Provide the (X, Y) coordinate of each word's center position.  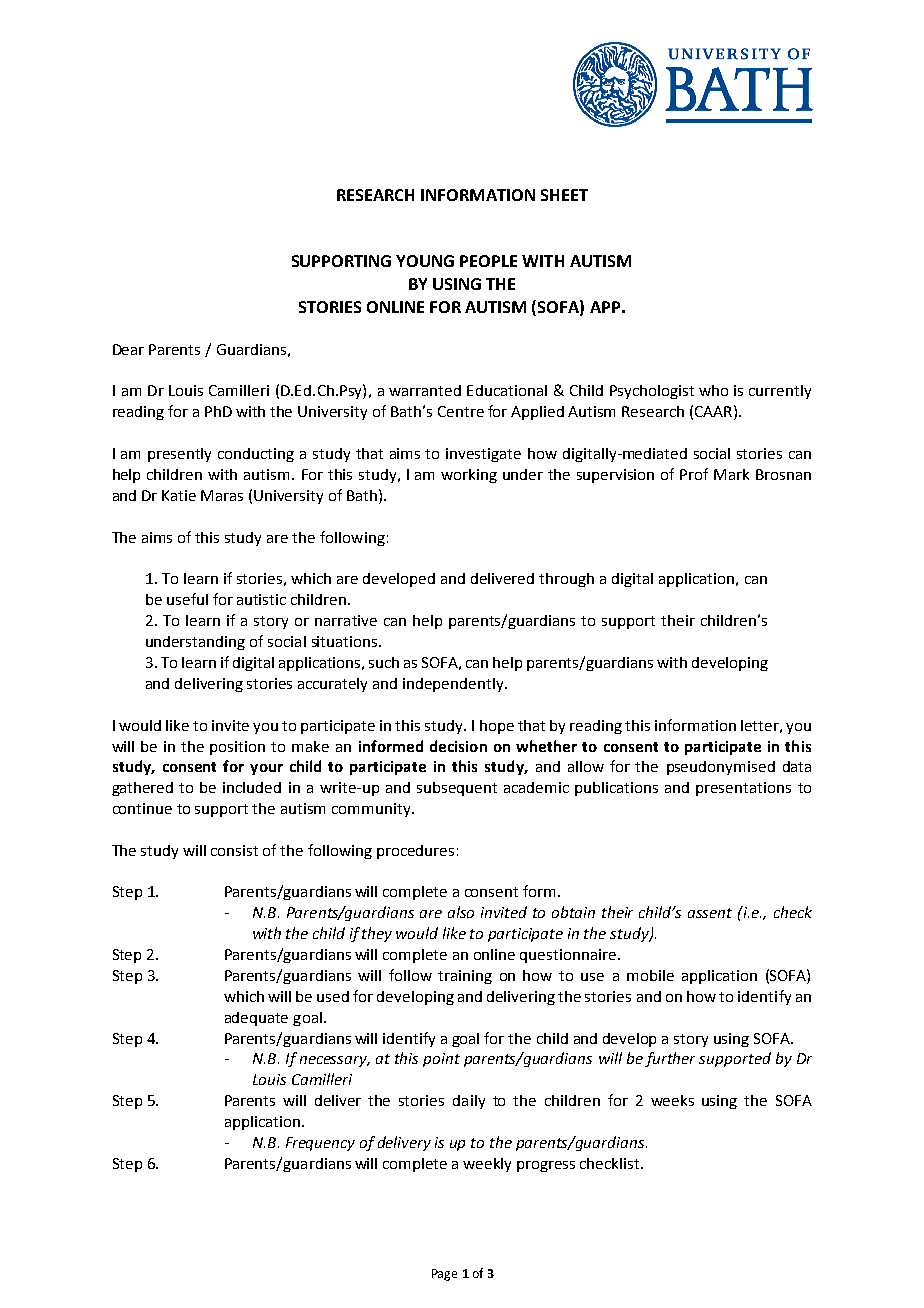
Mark (731, 474)
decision (458, 746)
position (237, 748)
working (469, 476)
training (465, 977)
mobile (650, 975)
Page (444, 1275)
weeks (672, 1100)
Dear (128, 349)
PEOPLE (488, 261)
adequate (256, 1019)
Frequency (320, 1144)
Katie (179, 495)
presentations (743, 789)
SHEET (564, 195)
